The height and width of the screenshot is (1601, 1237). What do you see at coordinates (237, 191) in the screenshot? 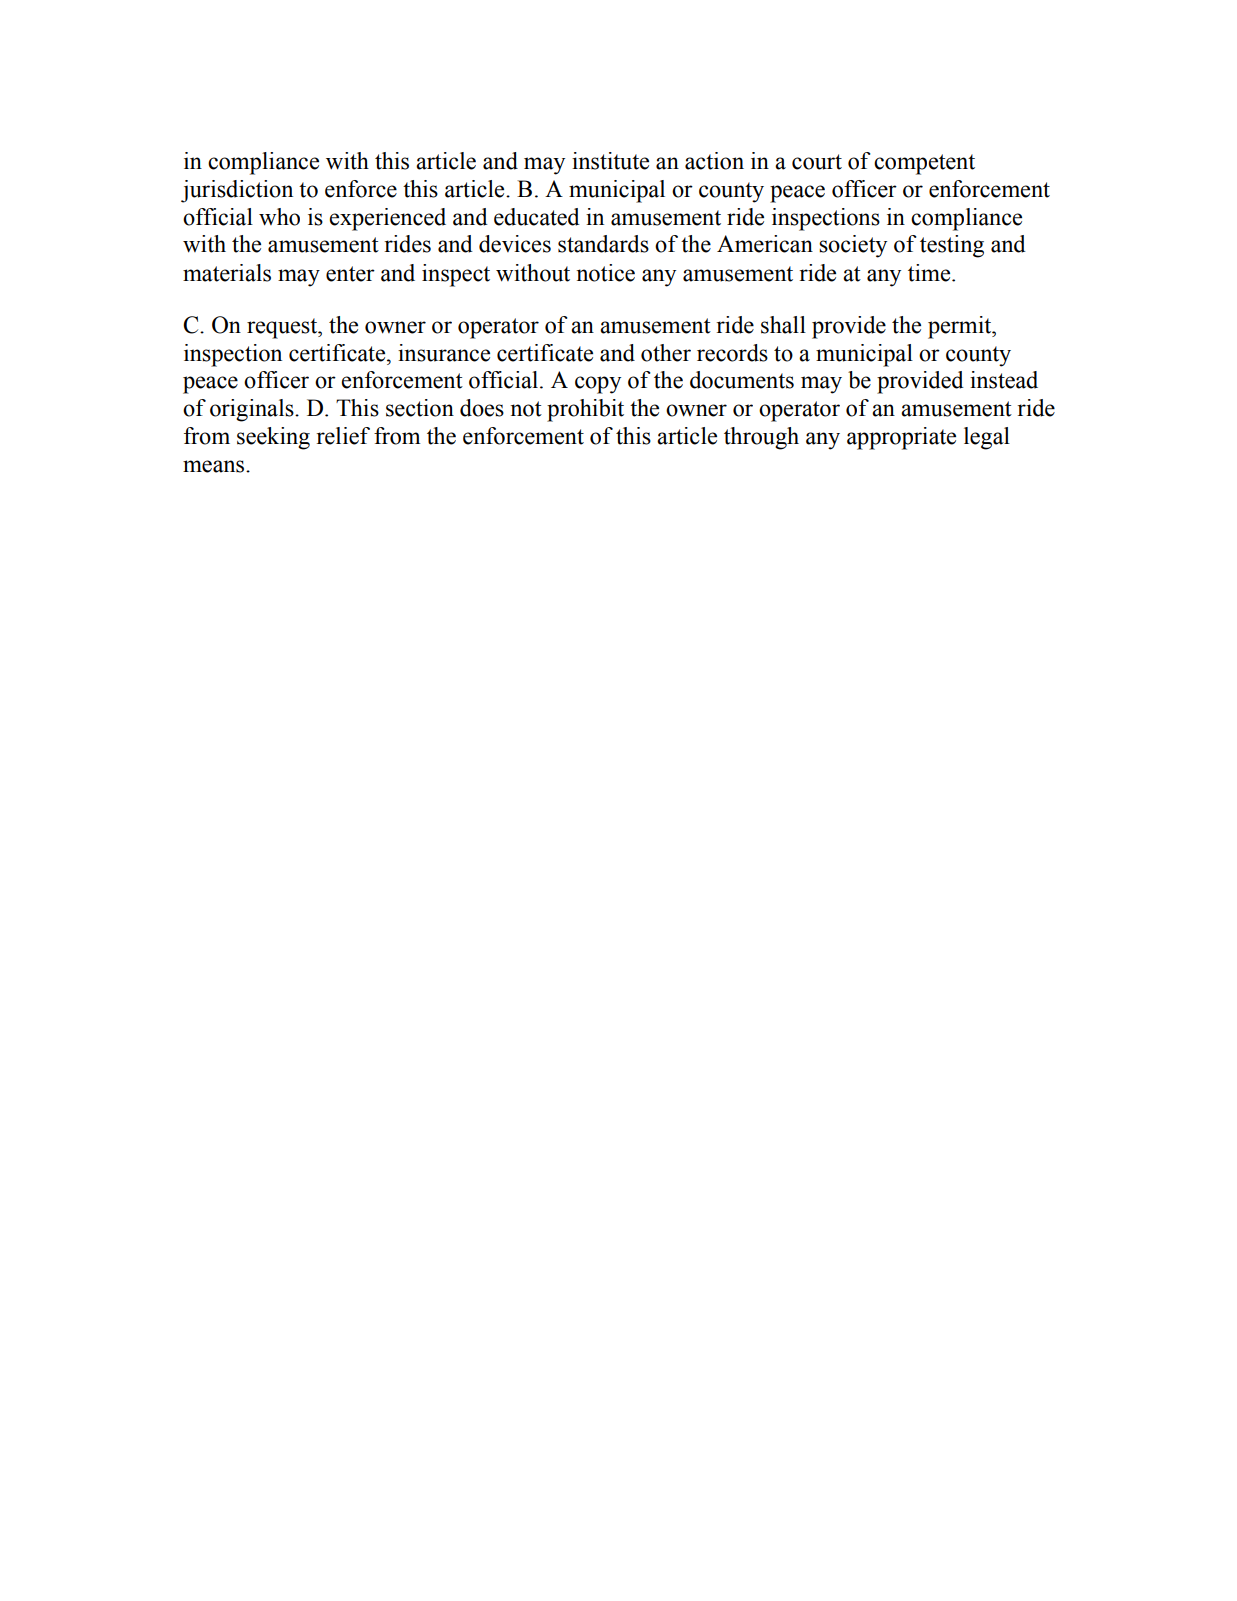
I see `jurisdiction` at bounding box center [237, 191].
